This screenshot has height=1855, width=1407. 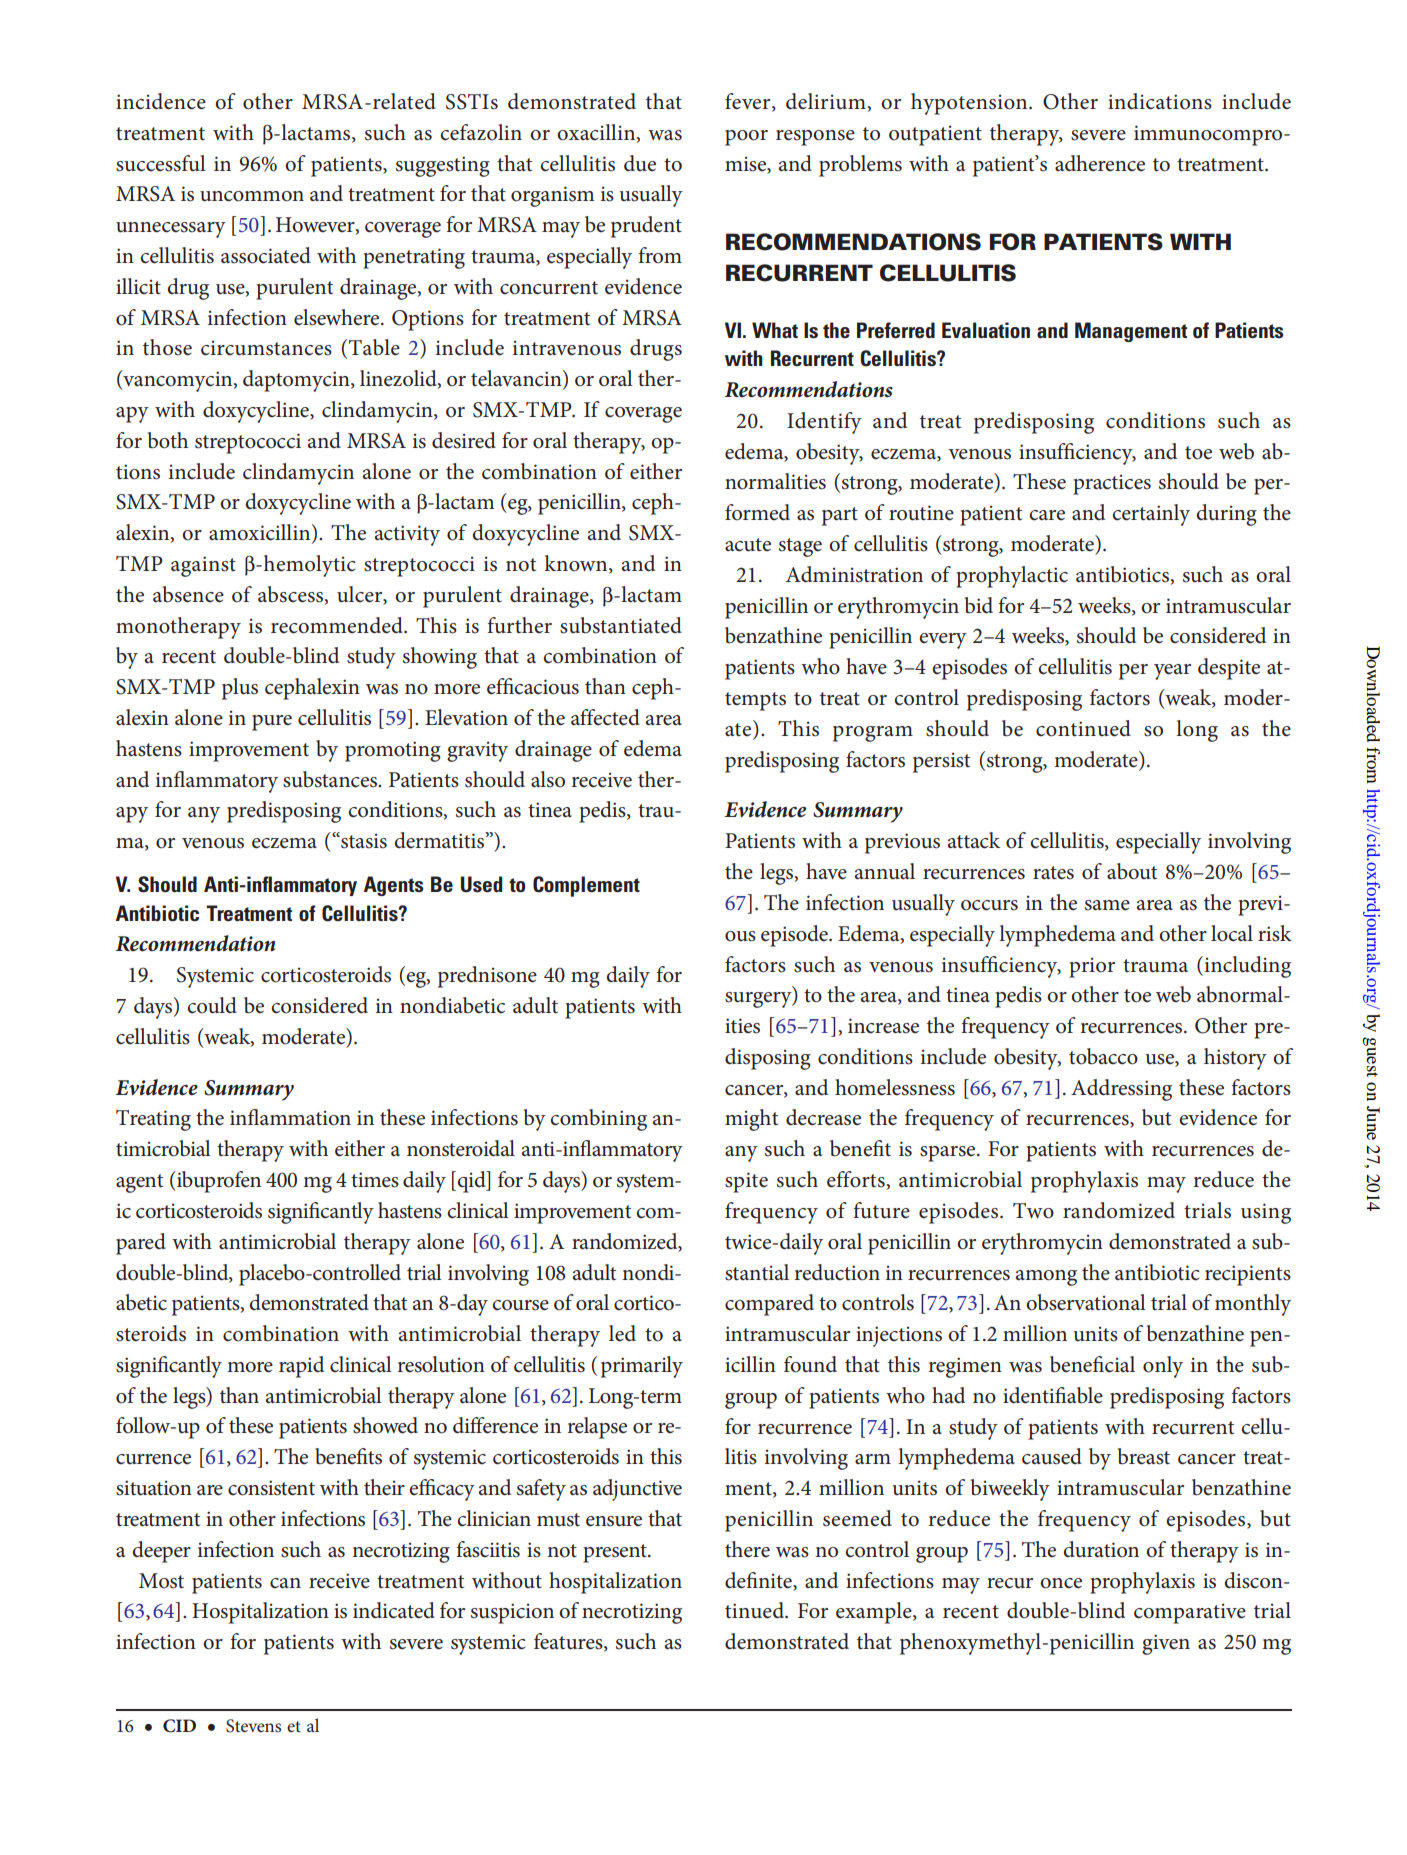 I want to click on same, so click(x=1107, y=905).
